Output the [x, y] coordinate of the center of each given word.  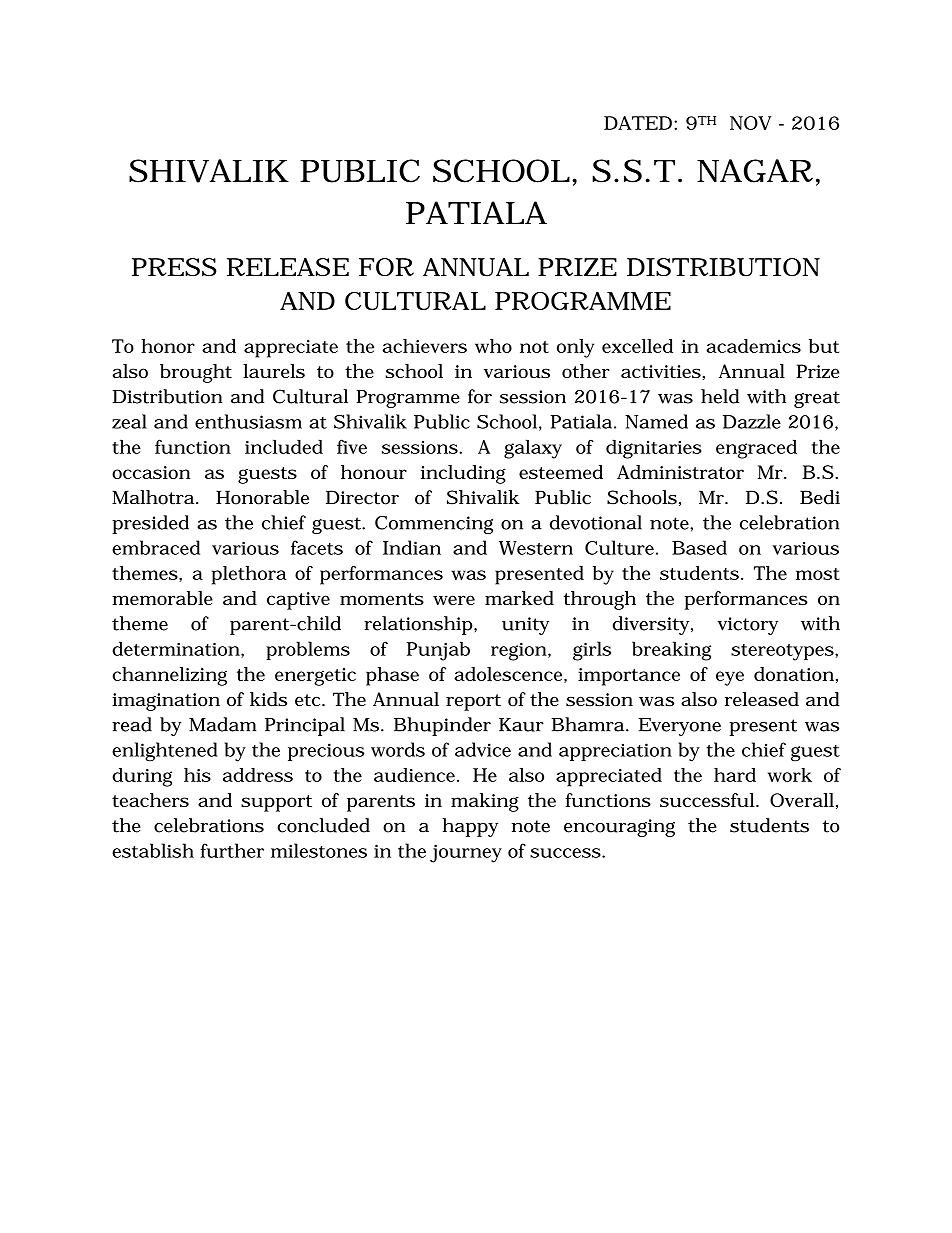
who [493, 346]
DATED [638, 123]
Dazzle [752, 421]
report [473, 702]
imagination [166, 702]
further [232, 850]
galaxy [533, 449]
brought [196, 373]
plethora [249, 575]
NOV [751, 123]
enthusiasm [248, 421]
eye [730, 678]
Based [699, 547]
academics [754, 346]
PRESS [174, 267]
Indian [412, 547]
